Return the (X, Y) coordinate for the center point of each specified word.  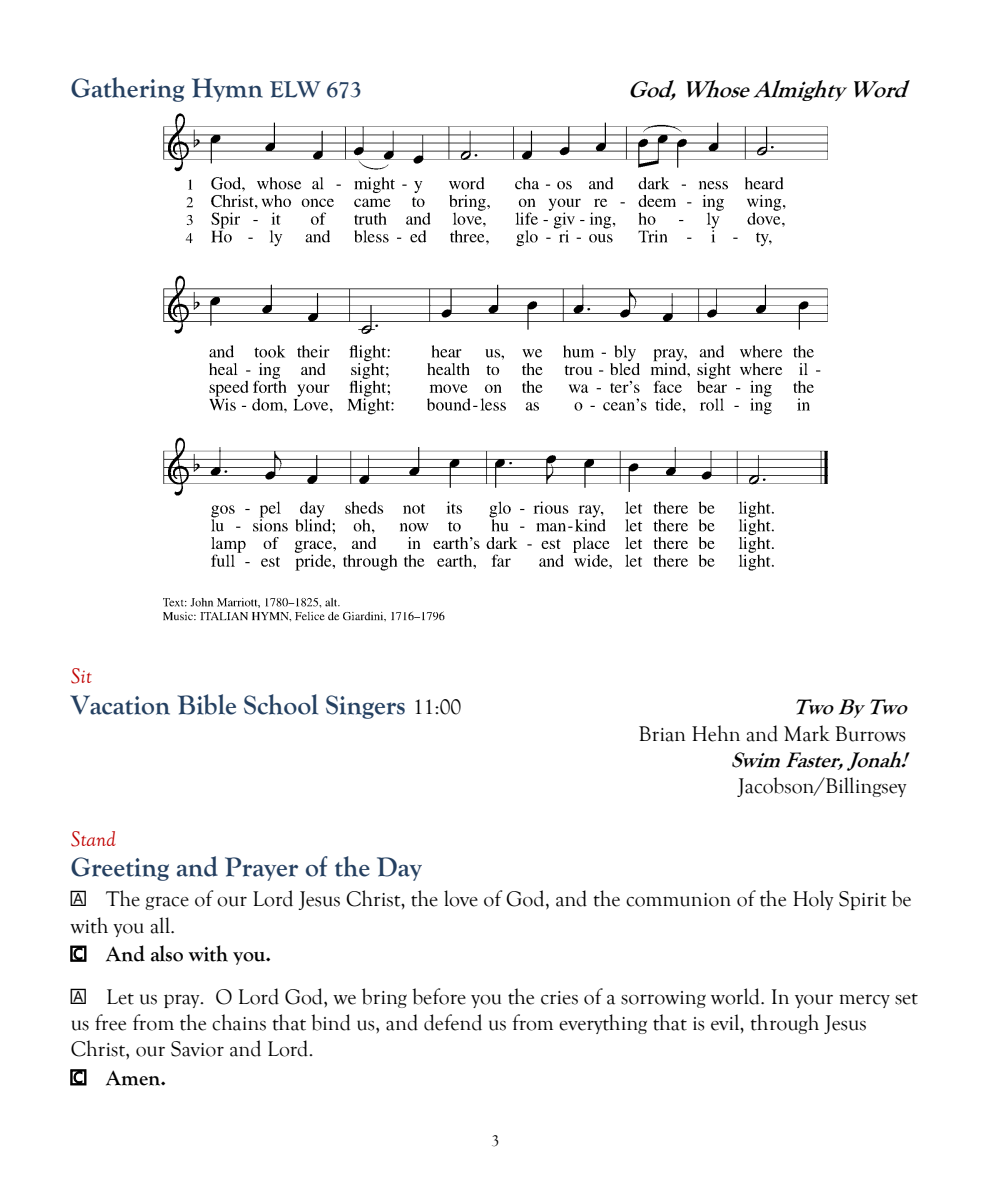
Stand (93, 839)
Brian (662, 734)
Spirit (863, 900)
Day (399, 869)
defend (453, 1022)
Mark (807, 733)
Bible (206, 704)
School (281, 704)
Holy (813, 900)
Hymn (227, 90)
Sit (81, 676)
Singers (365, 707)
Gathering (127, 89)
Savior (197, 1049)
